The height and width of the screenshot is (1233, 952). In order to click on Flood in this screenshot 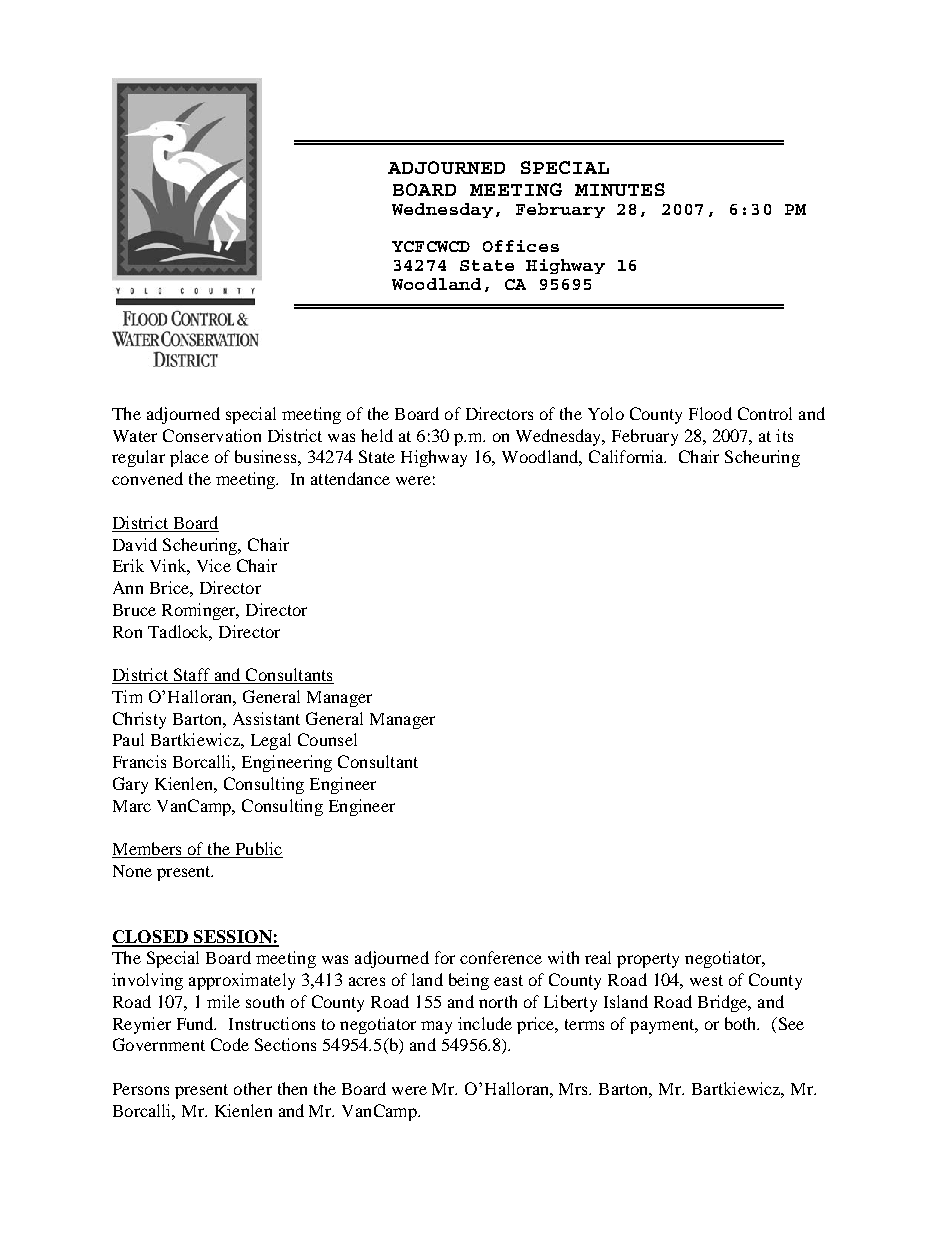, I will do `click(710, 413)`.
